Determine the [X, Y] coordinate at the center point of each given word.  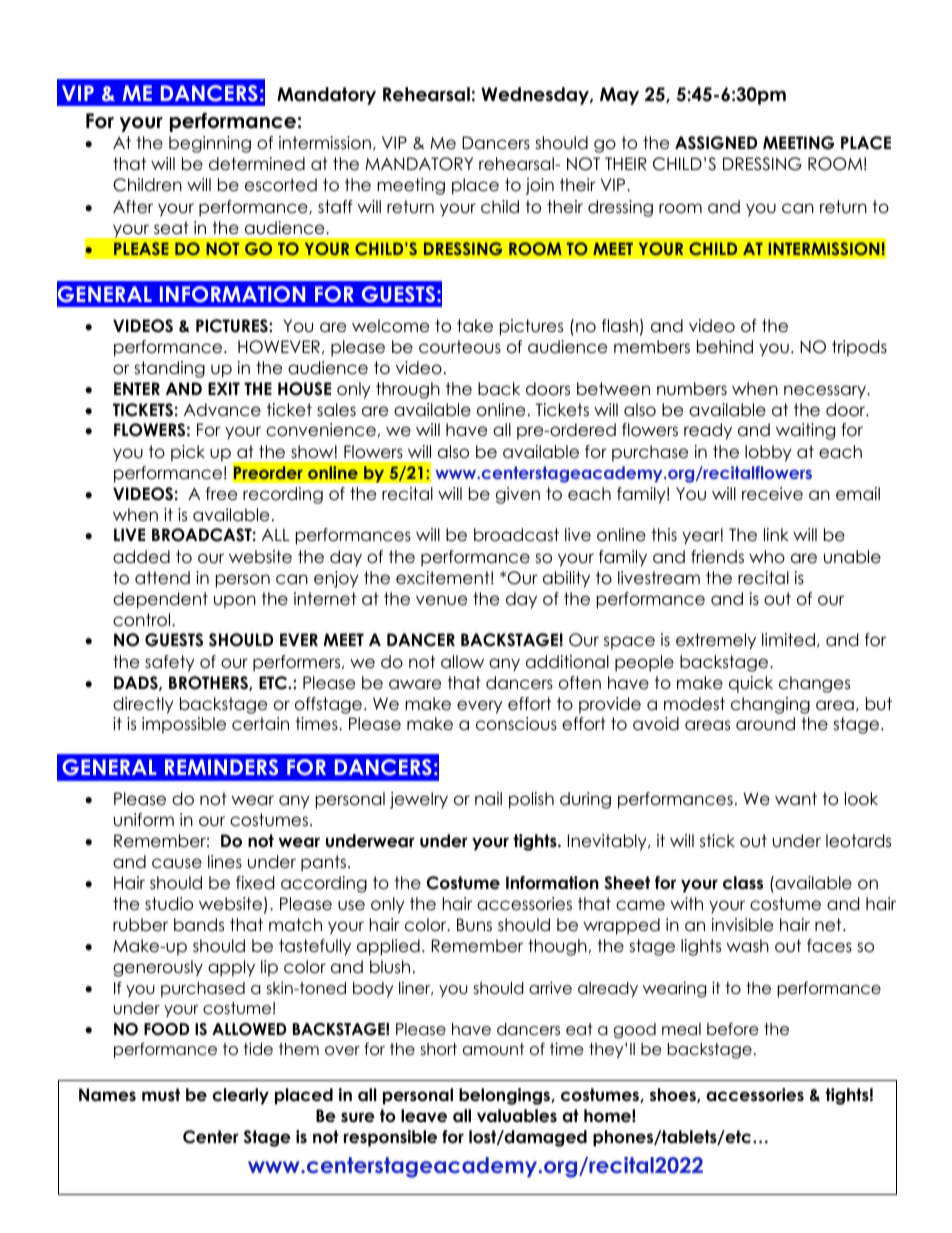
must [161, 1095]
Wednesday [536, 96]
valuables [517, 1116]
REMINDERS [221, 767]
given [518, 495]
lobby [768, 453]
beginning [210, 144]
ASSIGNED [716, 143]
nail [488, 798]
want [796, 799]
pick [188, 453]
